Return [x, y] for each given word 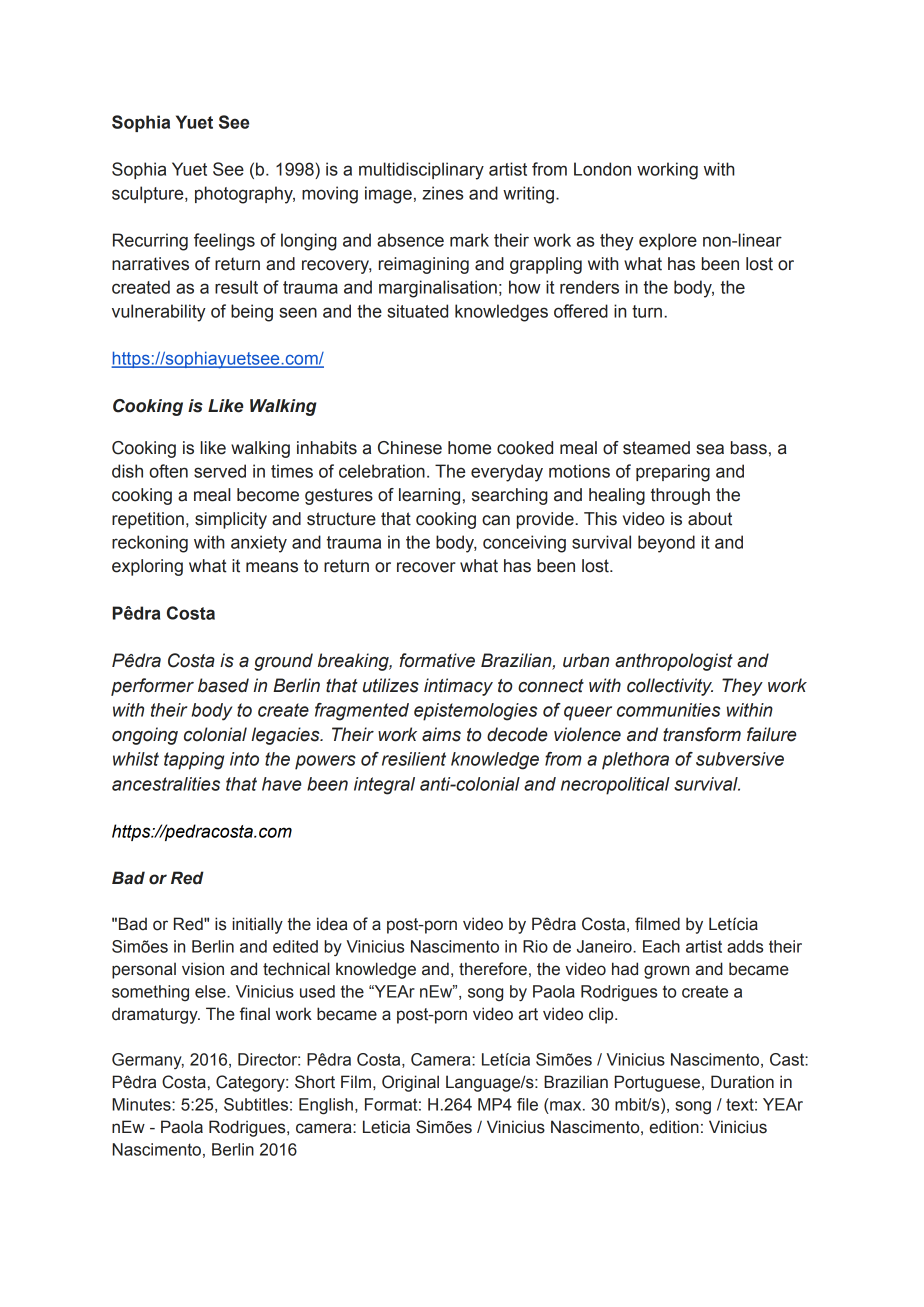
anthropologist [674, 662]
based [223, 685]
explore [668, 241]
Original [410, 1083]
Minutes [142, 1104]
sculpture [149, 194]
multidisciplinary [421, 171]
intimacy [458, 687]
